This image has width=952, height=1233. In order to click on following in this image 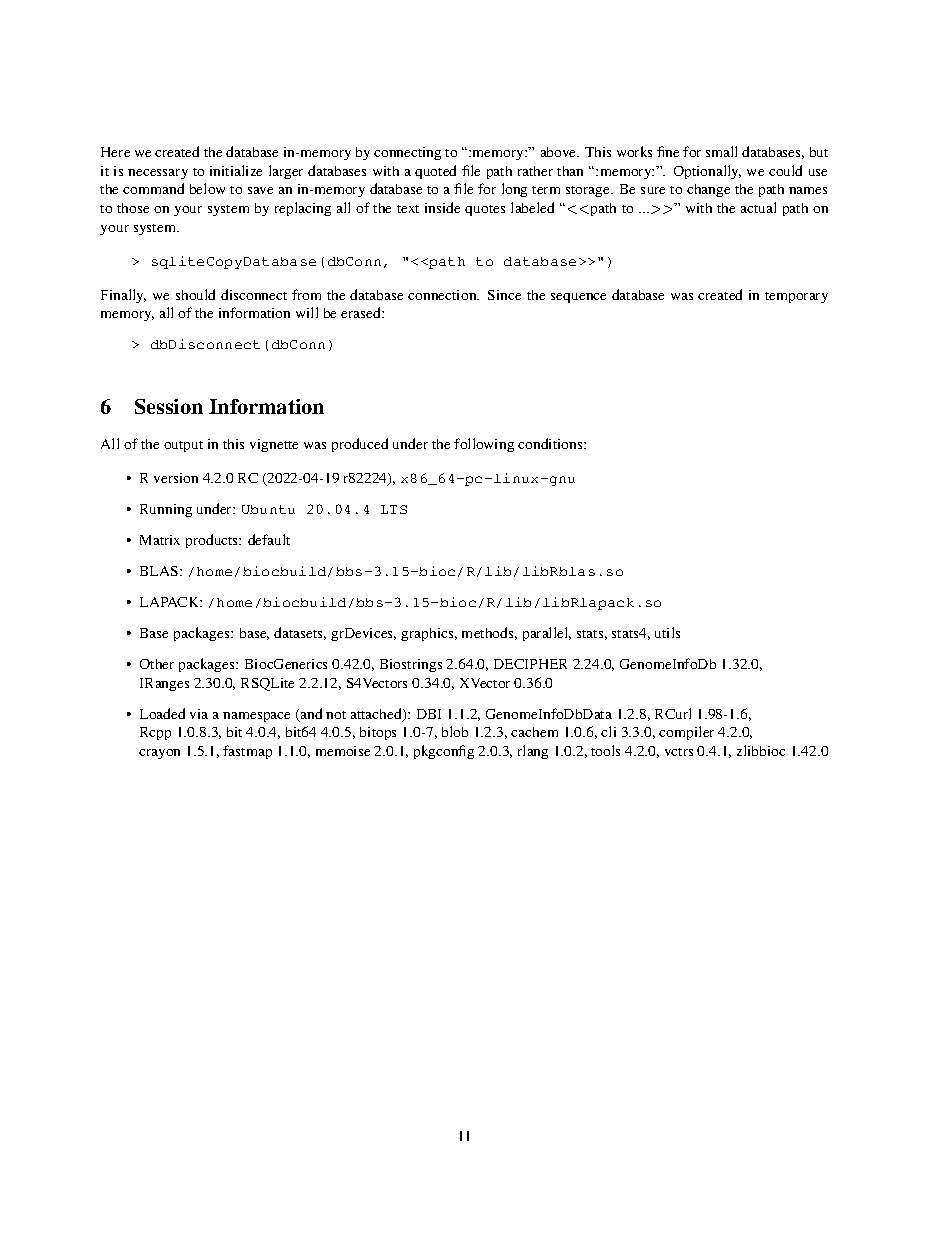, I will do `click(484, 445)`.
